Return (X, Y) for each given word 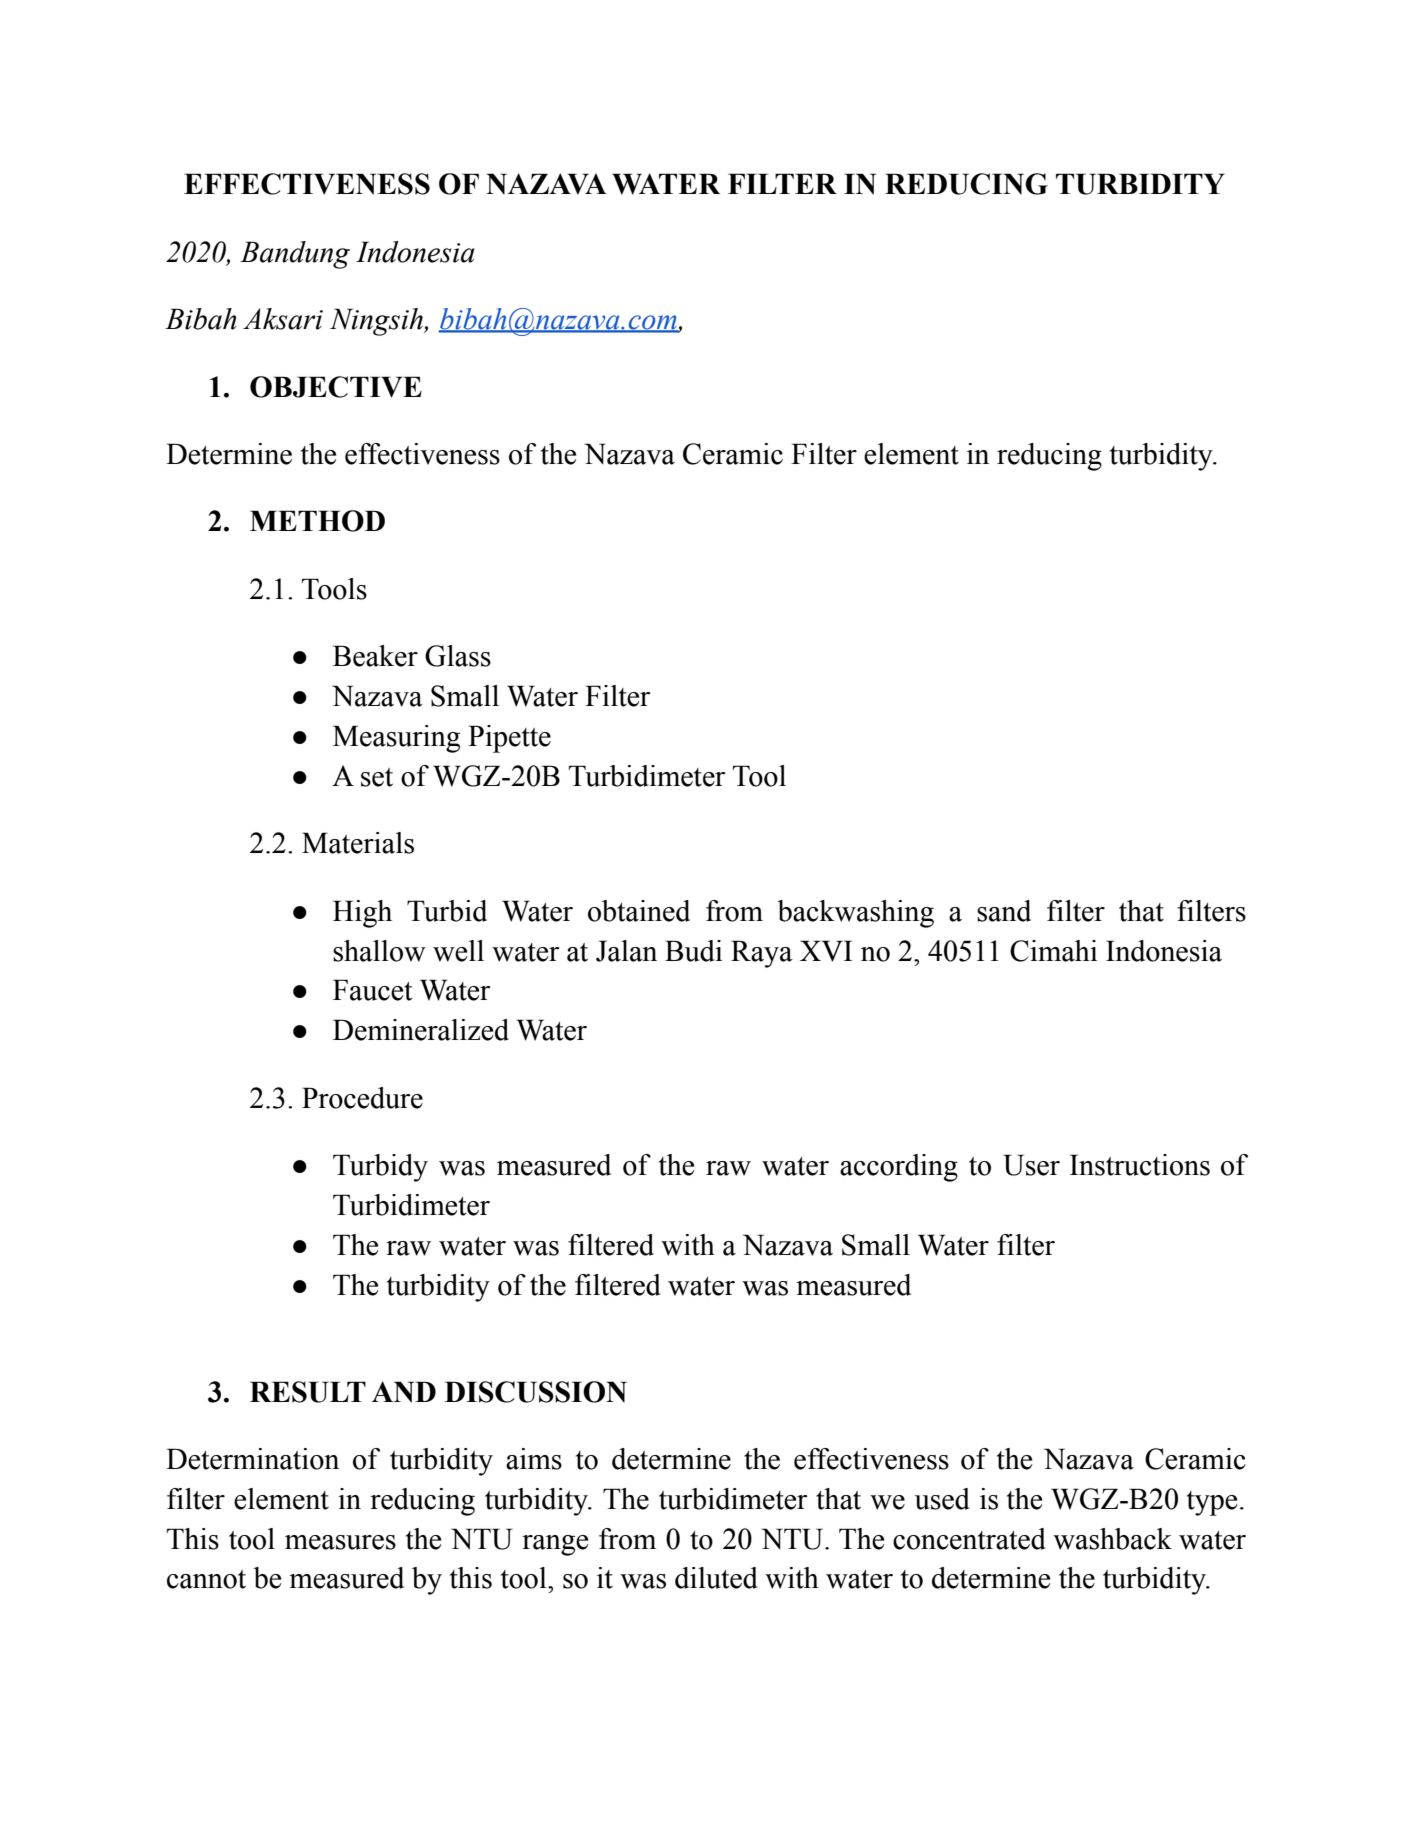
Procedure (362, 1098)
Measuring (396, 739)
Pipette (509, 739)
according (899, 1168)
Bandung (295, 255)
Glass (458, 656)
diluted (716, 1578)
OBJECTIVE (336, 387)
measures (340, 1542)
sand (1004, 911)
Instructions (1140, 1165)
